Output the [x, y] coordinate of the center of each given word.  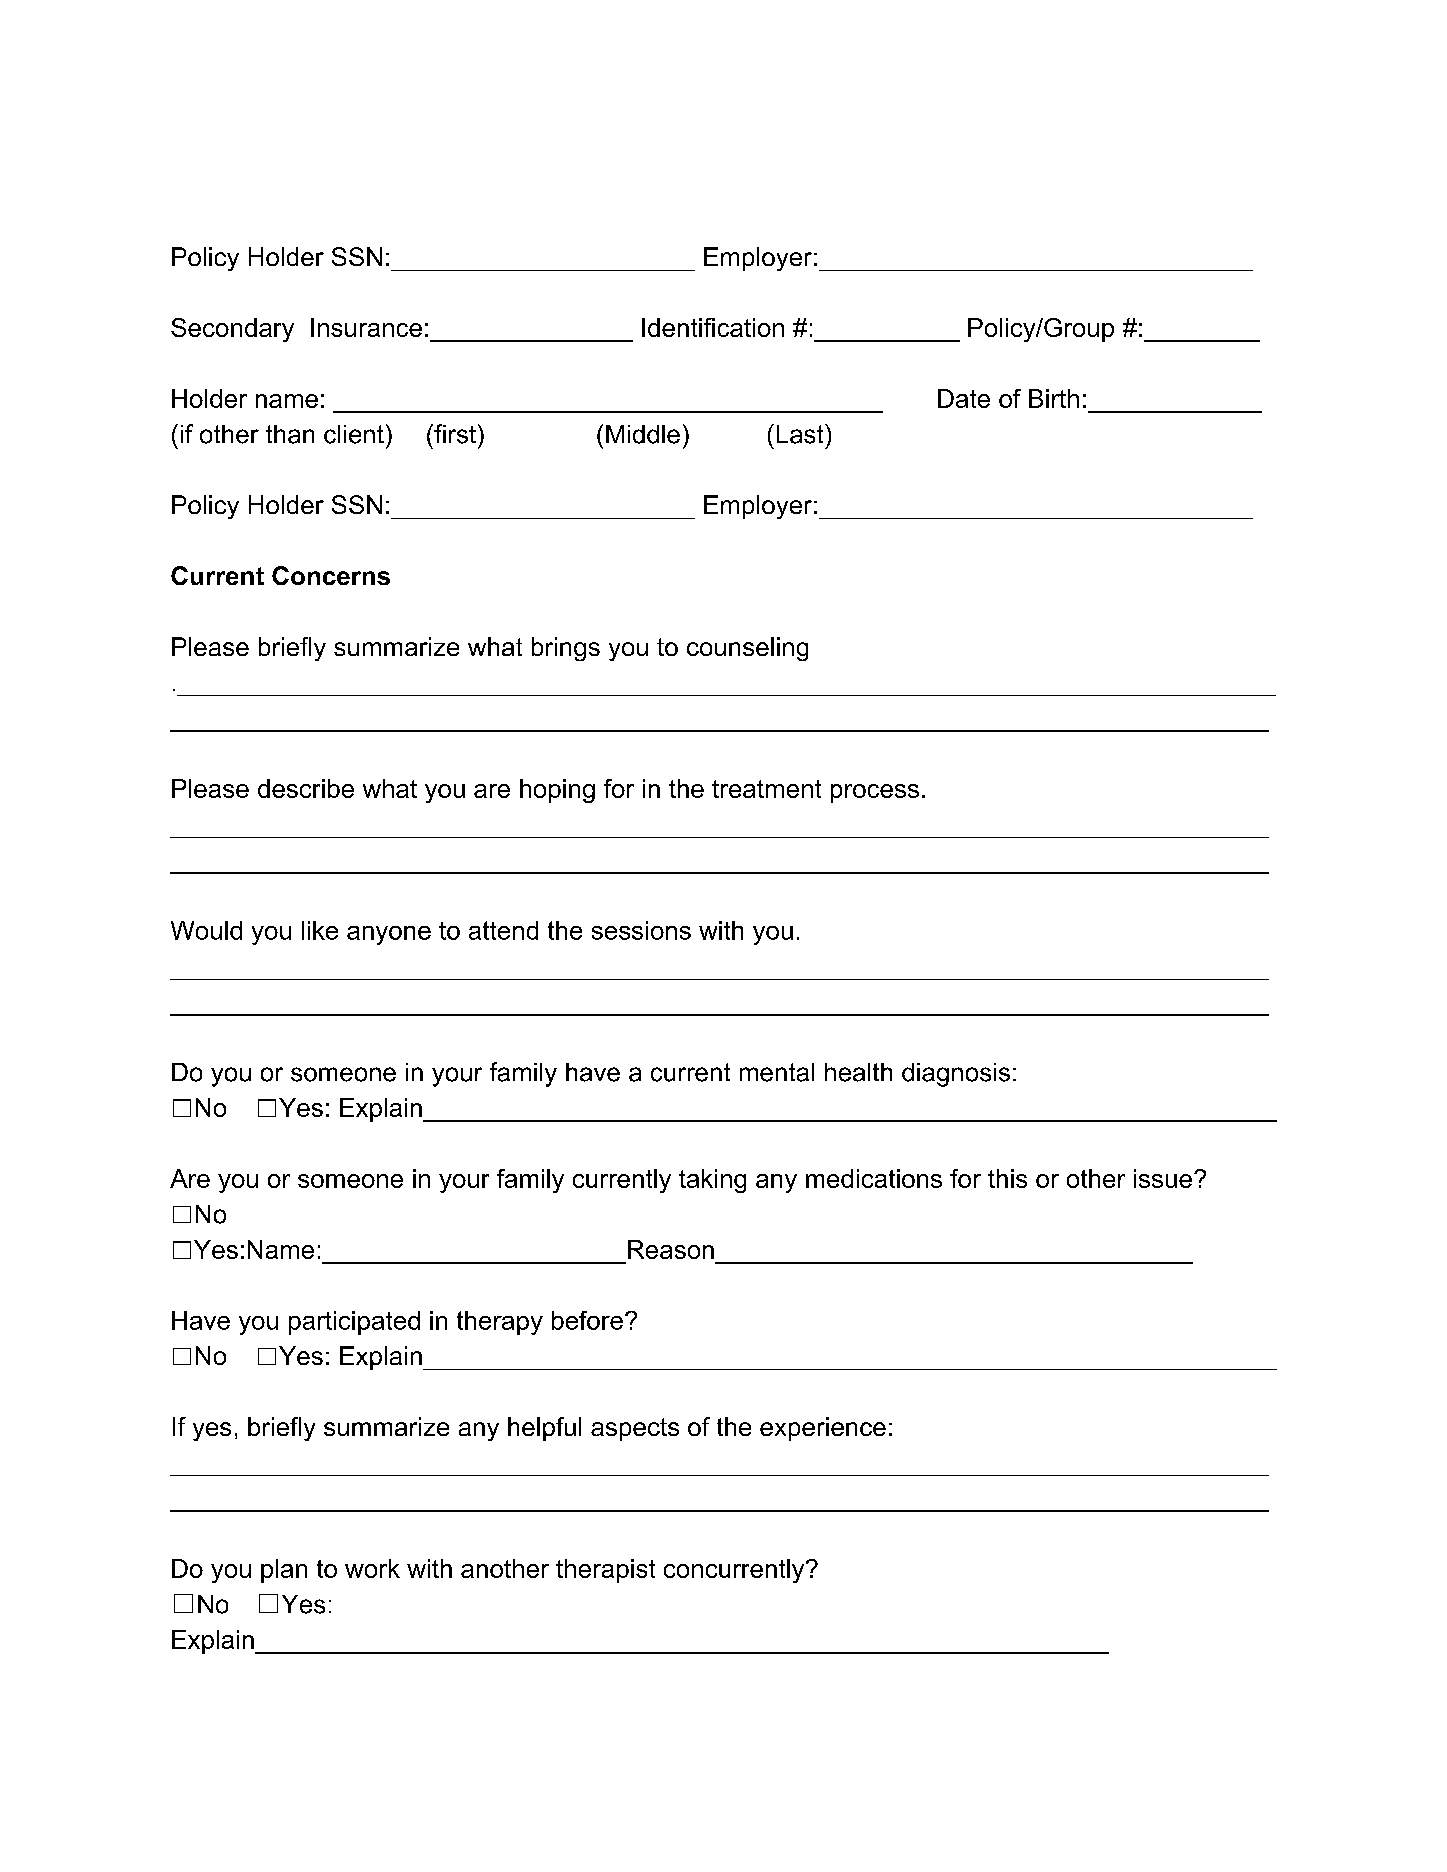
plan [284, 1571]
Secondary [232, 330]
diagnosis [956, 1075]
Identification [713, 327]
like [320, 930]
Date [964, 398]
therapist [605, 1571]
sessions [641, 930]
